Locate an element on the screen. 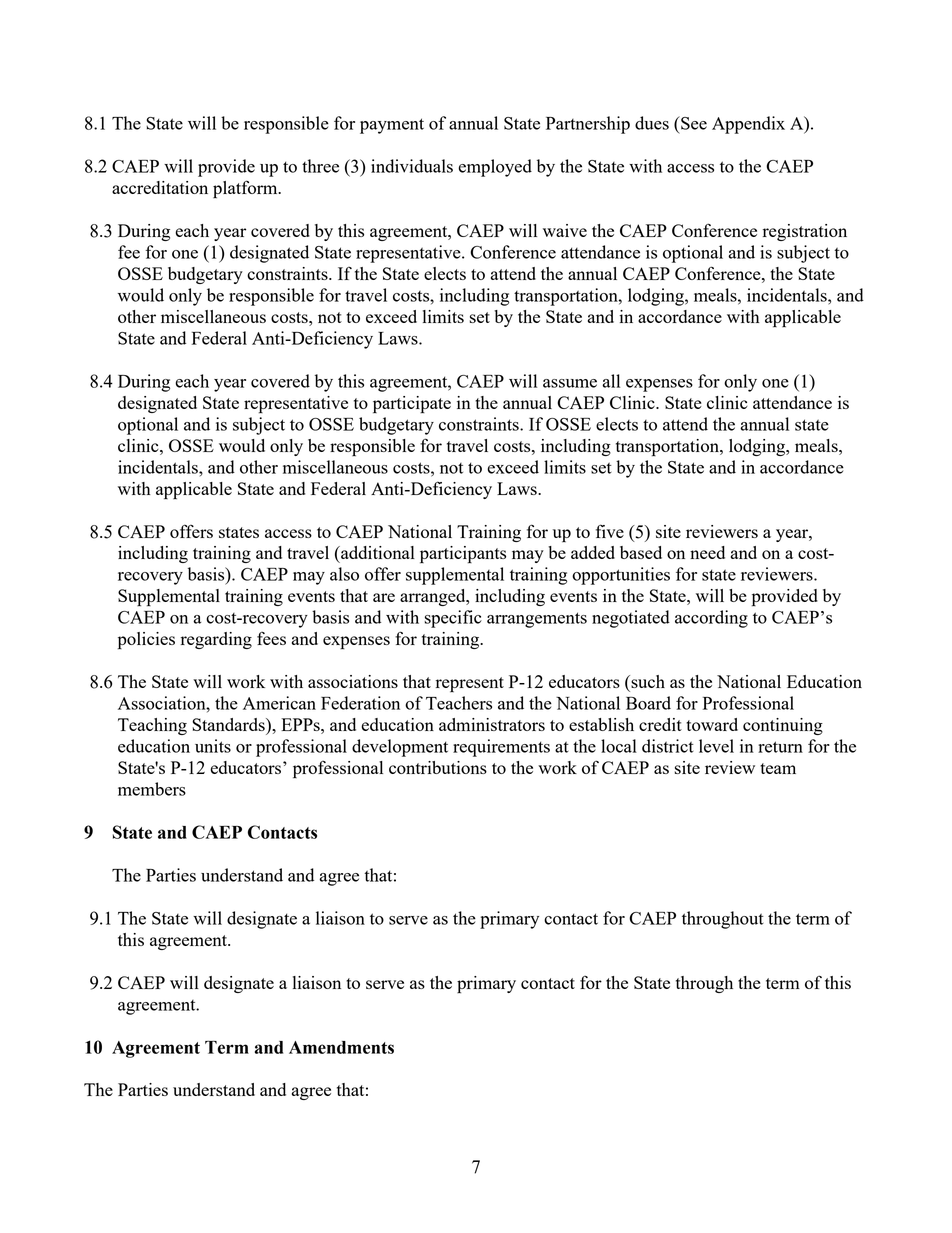 This screenshot has width=952, height=1233. employed is located at coordinates (495, 168).
